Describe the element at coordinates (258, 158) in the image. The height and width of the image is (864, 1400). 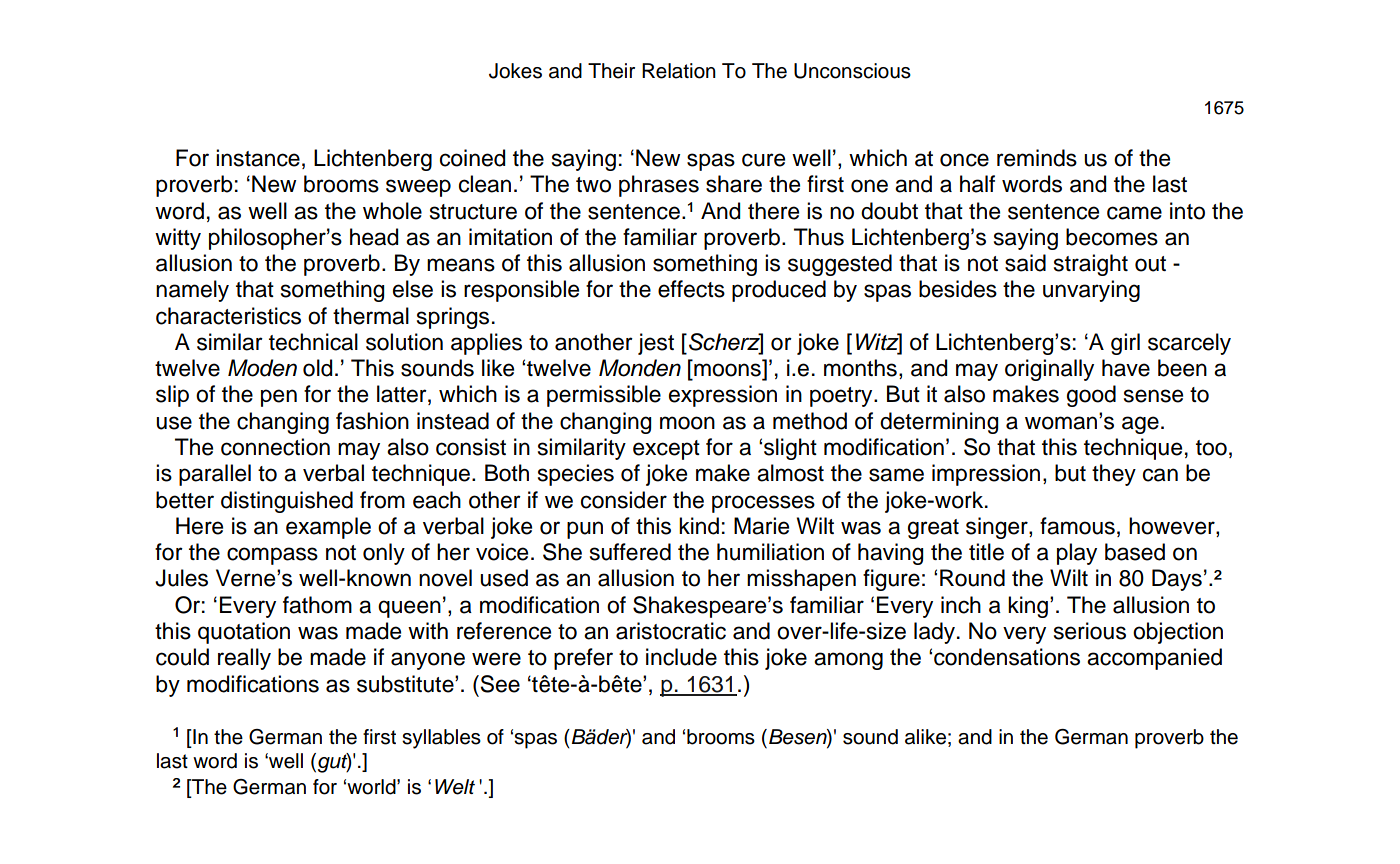
I see `instance` at that location.
